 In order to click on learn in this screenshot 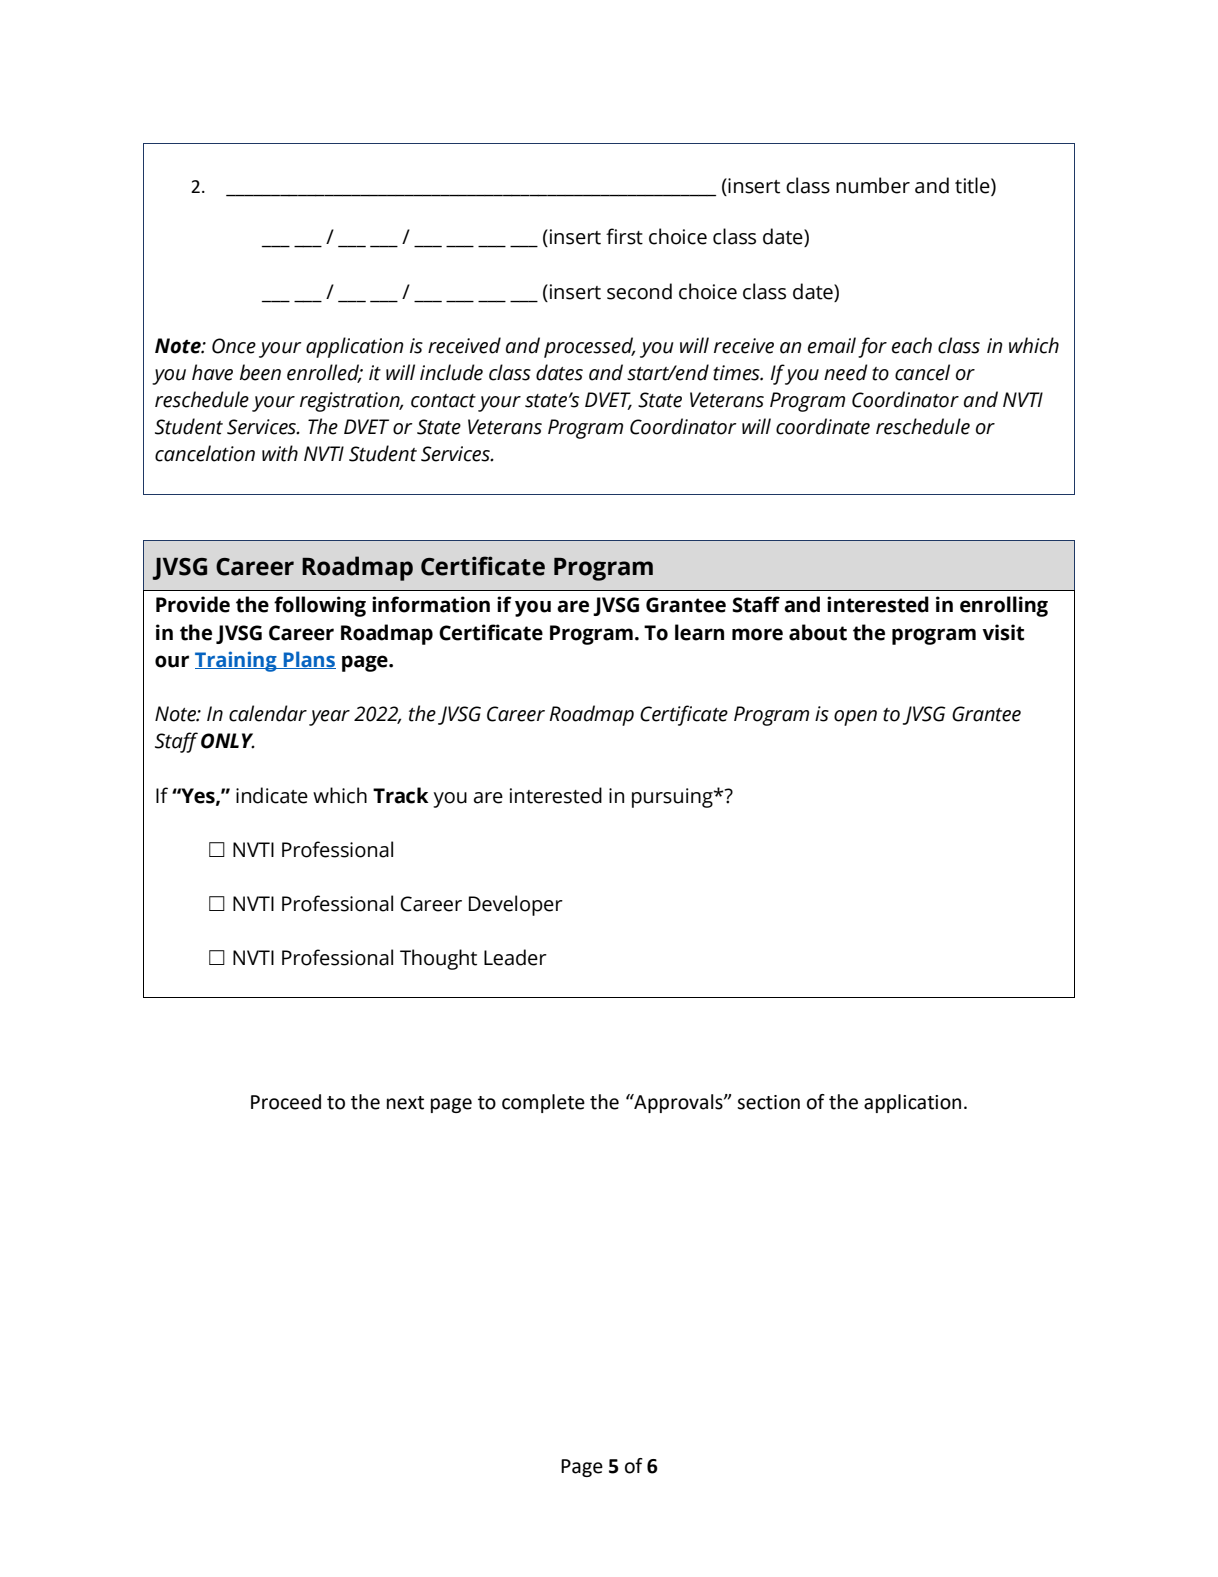, I will do `click(699, 632)`.
